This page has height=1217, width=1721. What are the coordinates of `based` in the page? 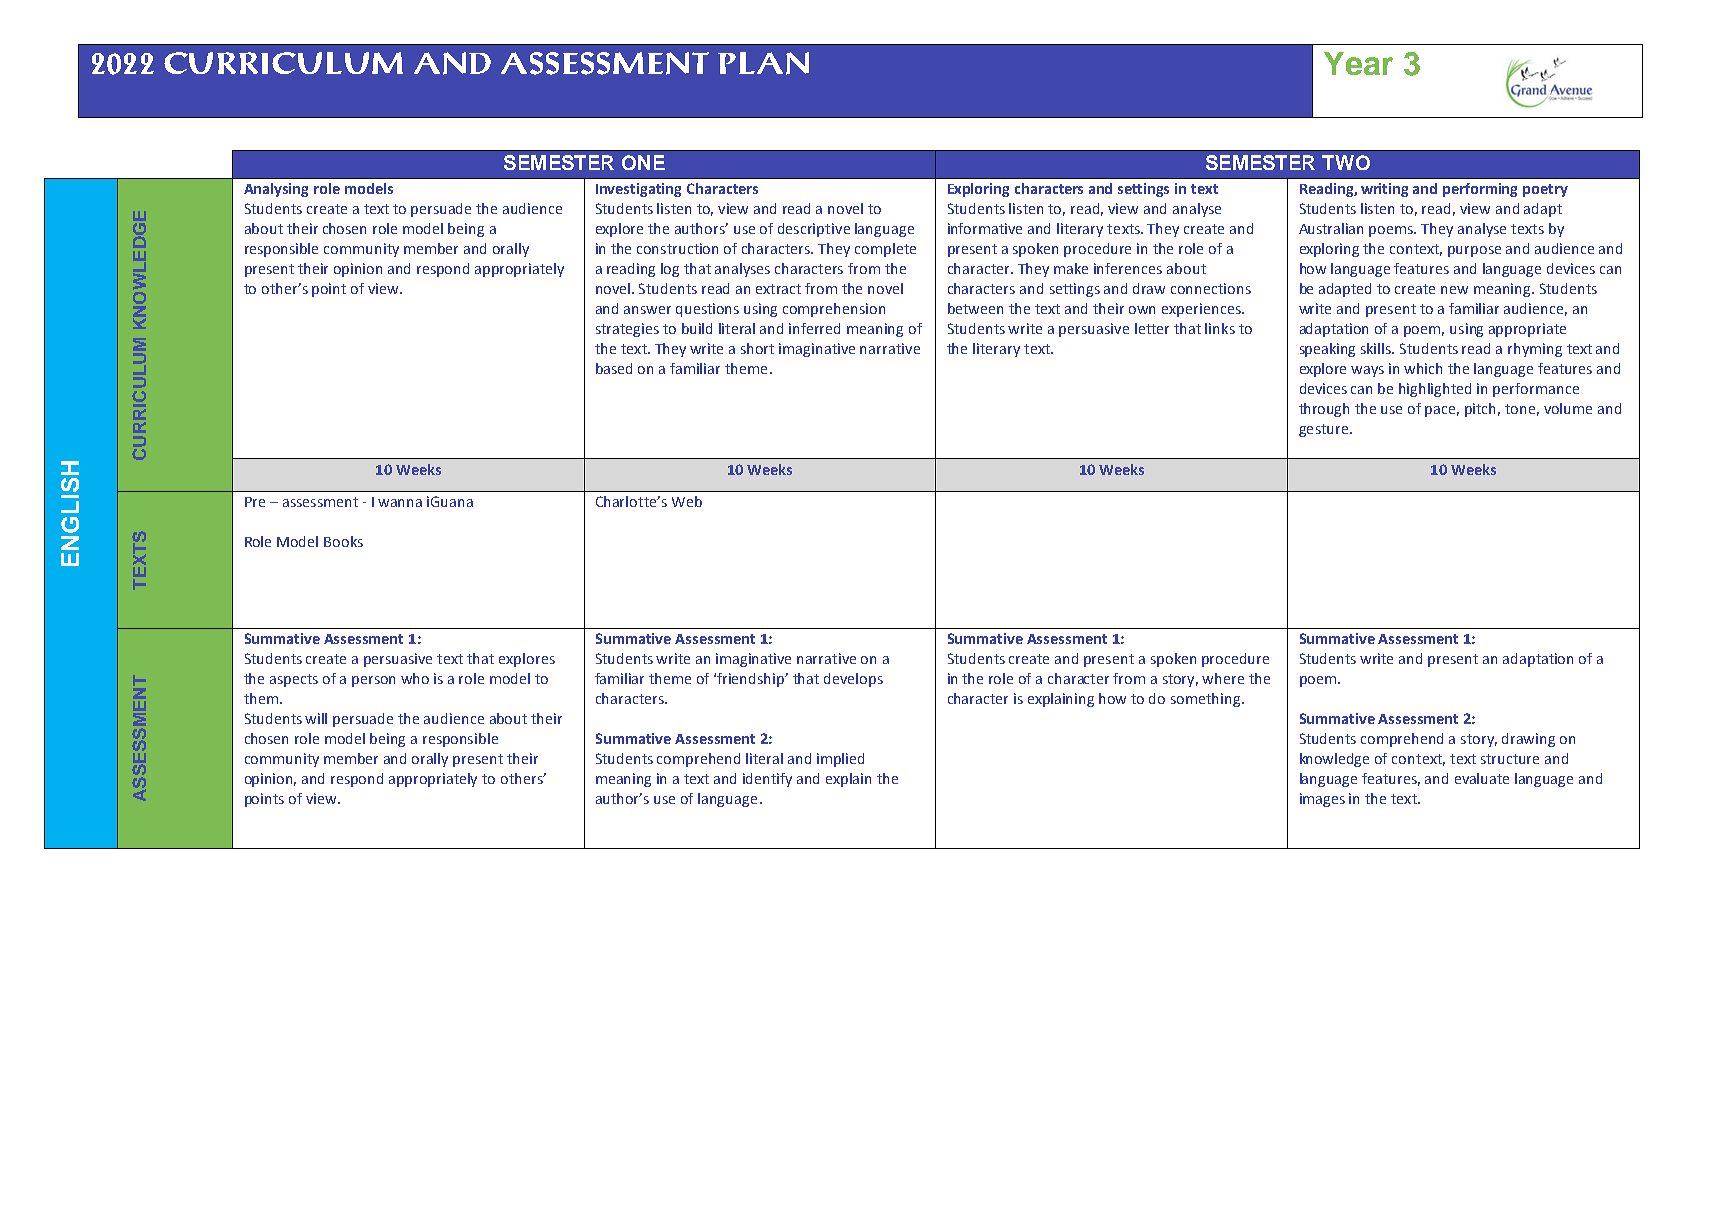 It's located at (614, 368).
